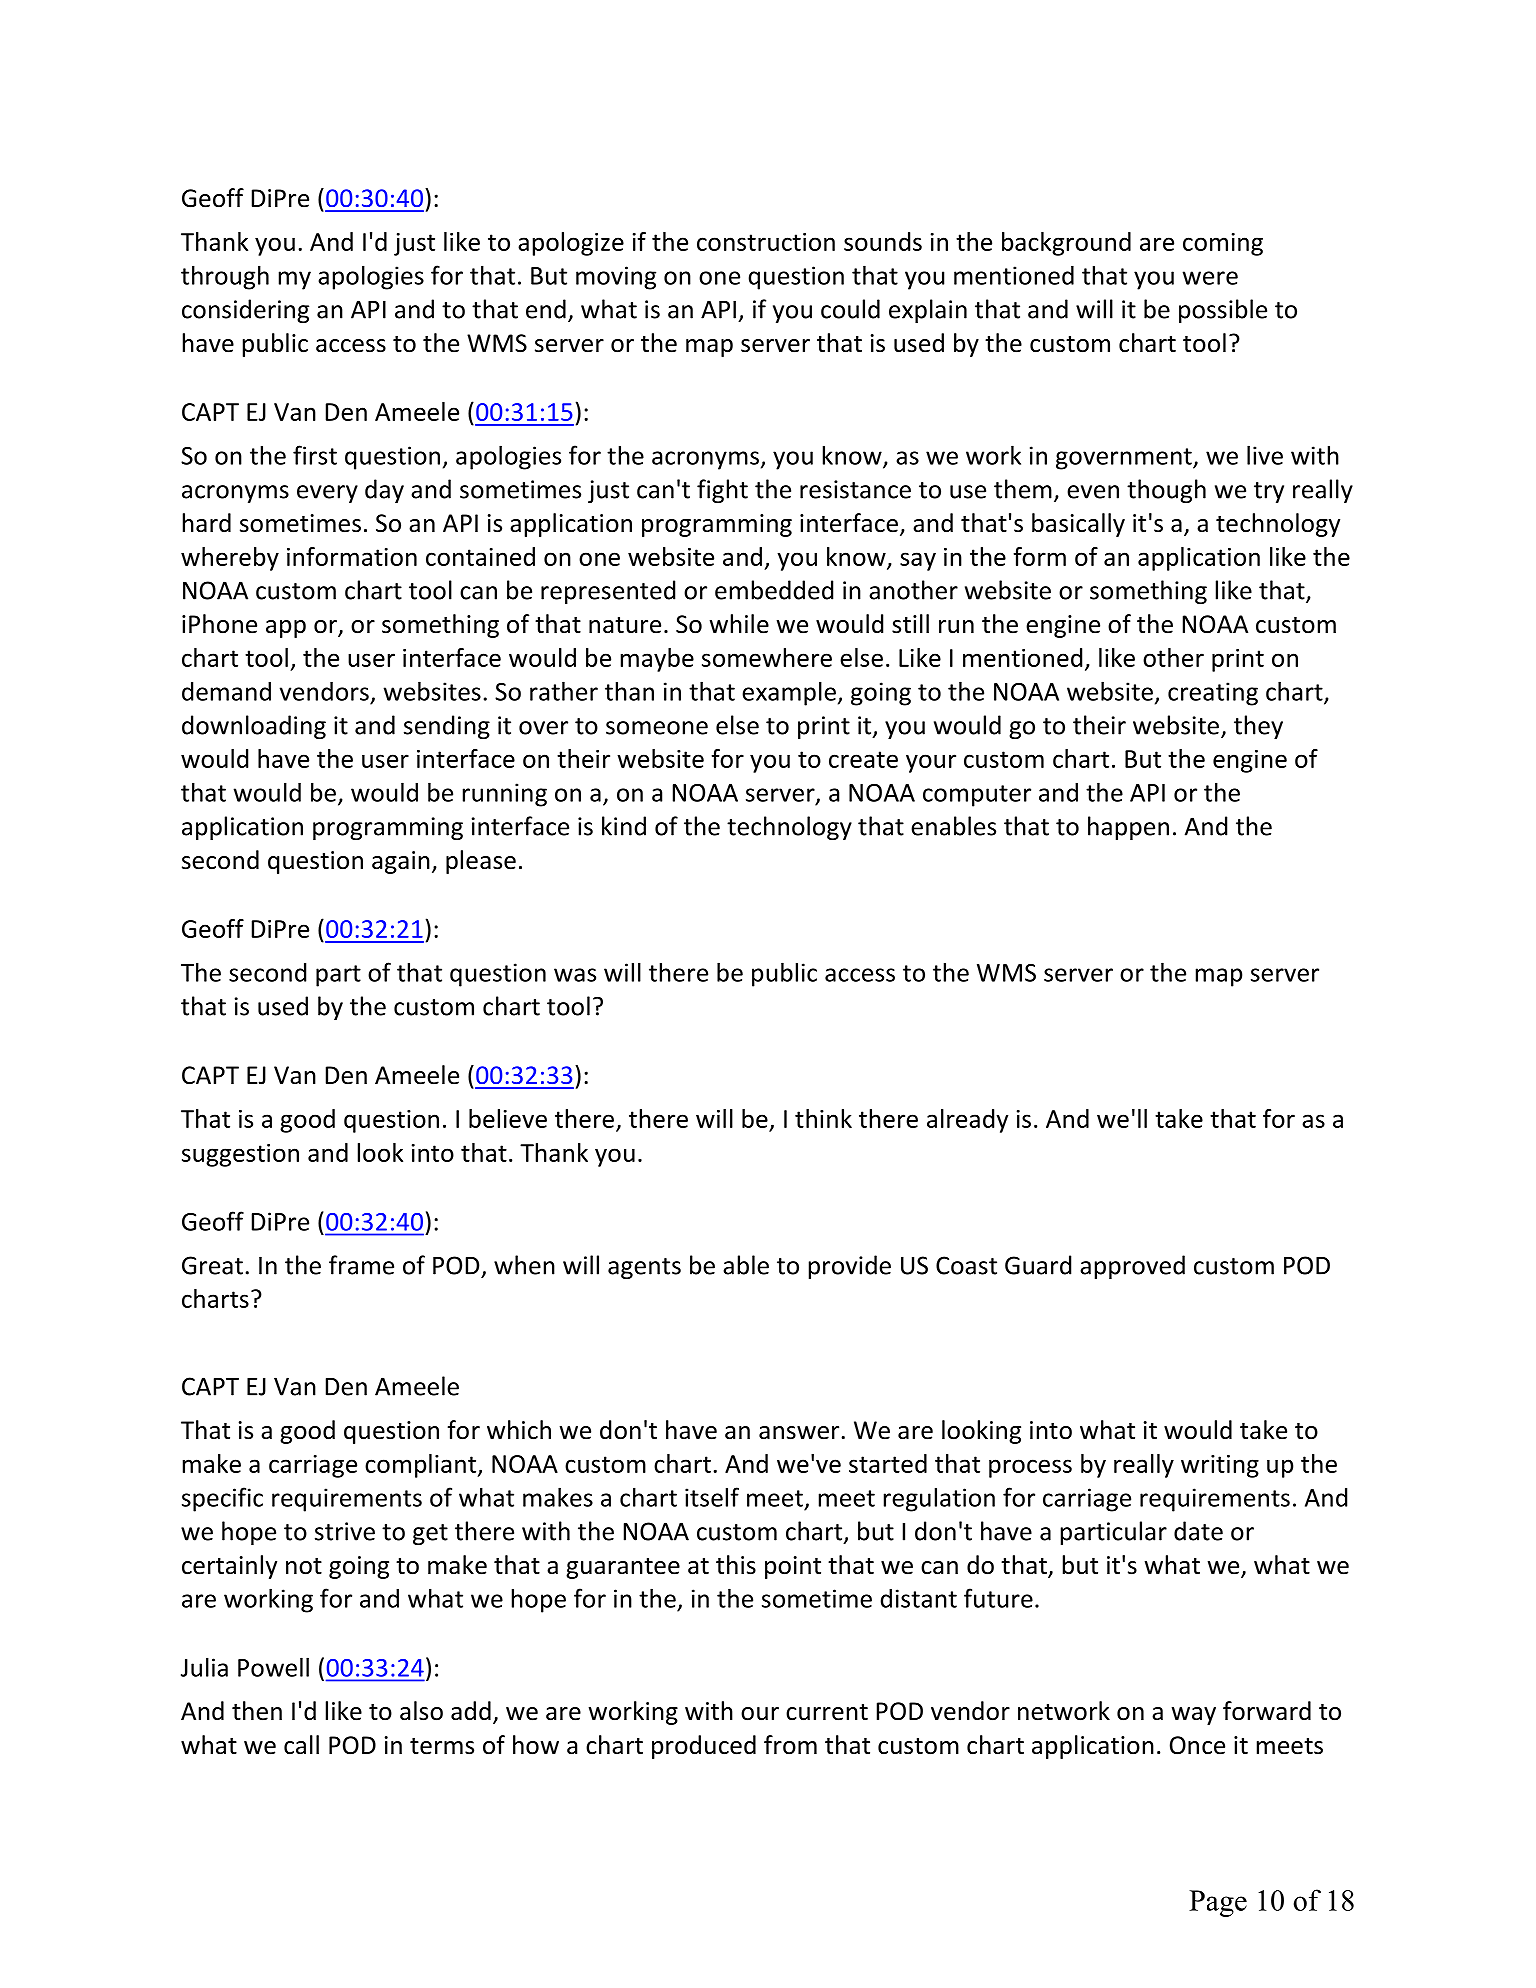 This screenshot has height=1988, width=1536. Describe the element at coordinates (766, 242) in the screenshot. I see `construction` at that location.
